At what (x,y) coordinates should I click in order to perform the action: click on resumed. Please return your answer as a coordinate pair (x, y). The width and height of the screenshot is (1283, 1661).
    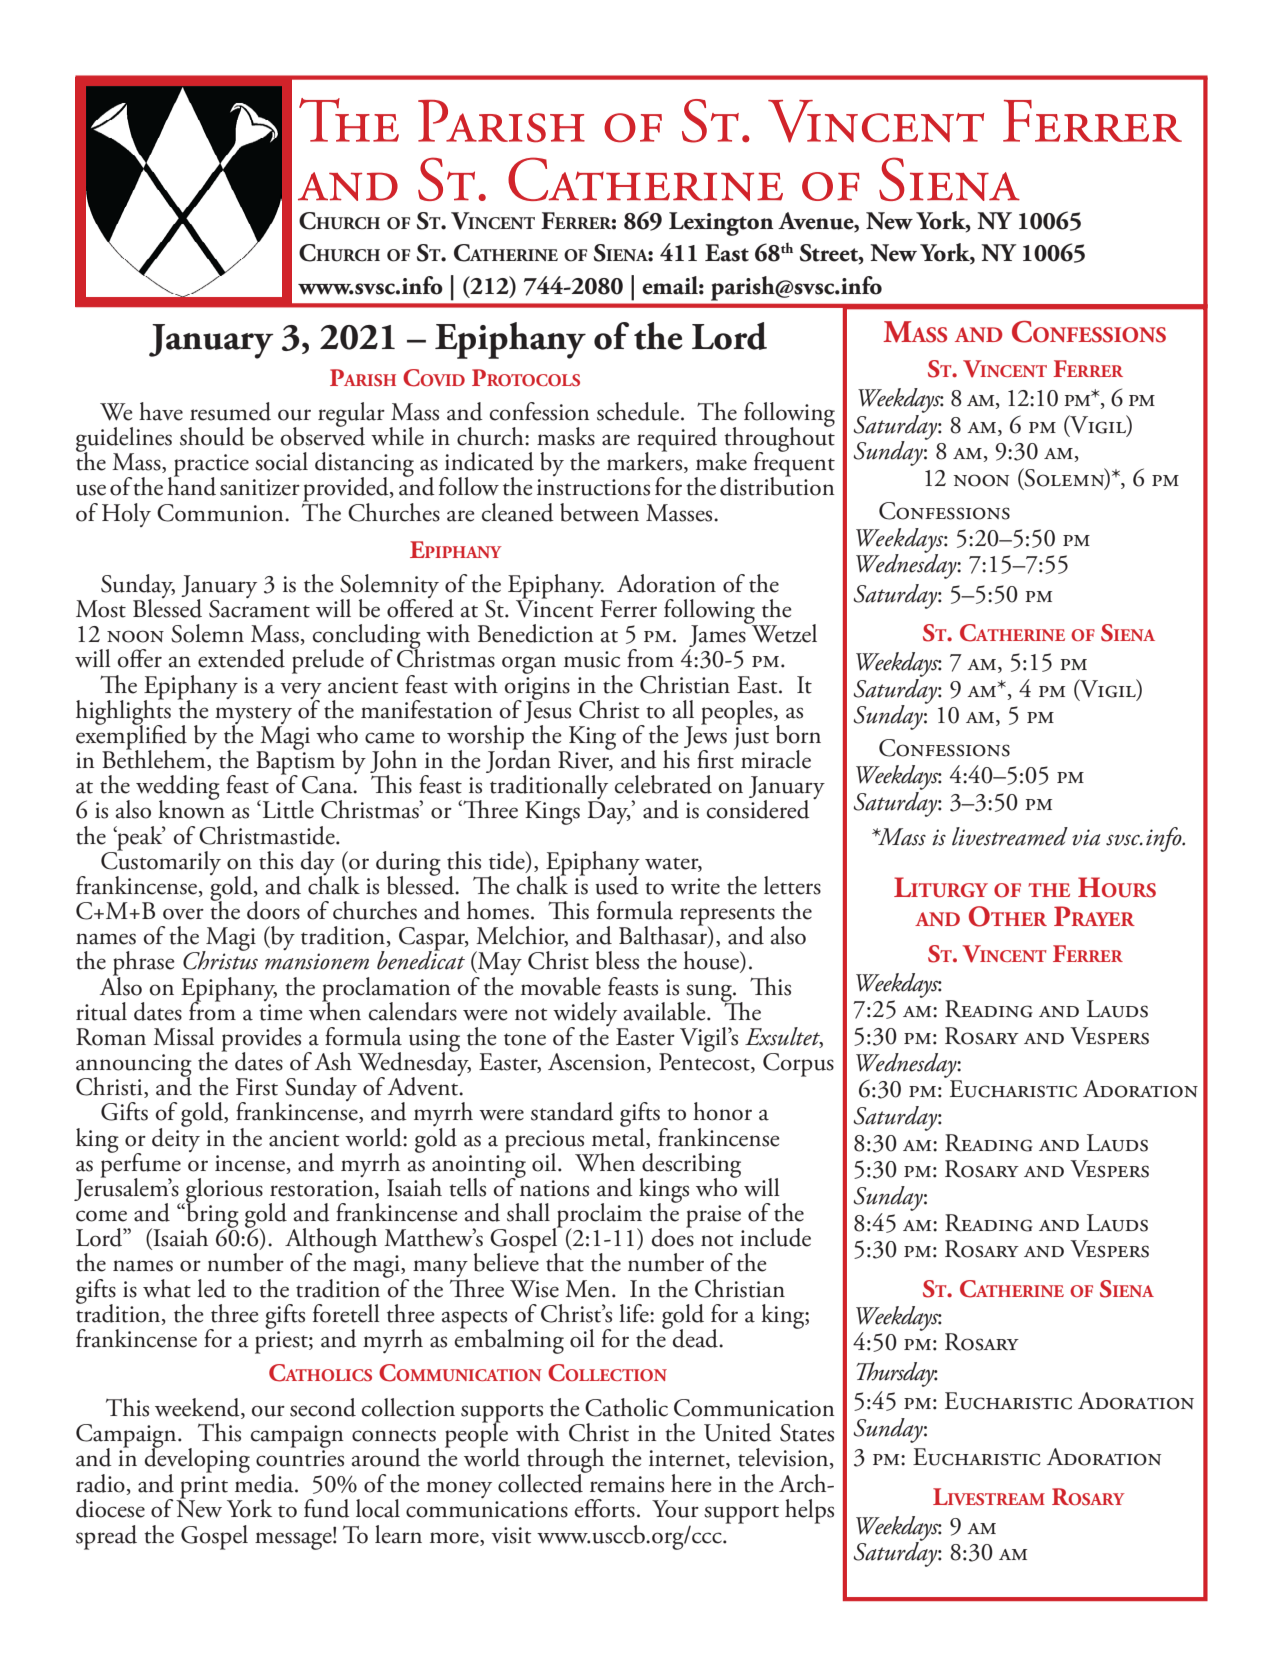
    Looking at the image, I should click on (230, 411).
